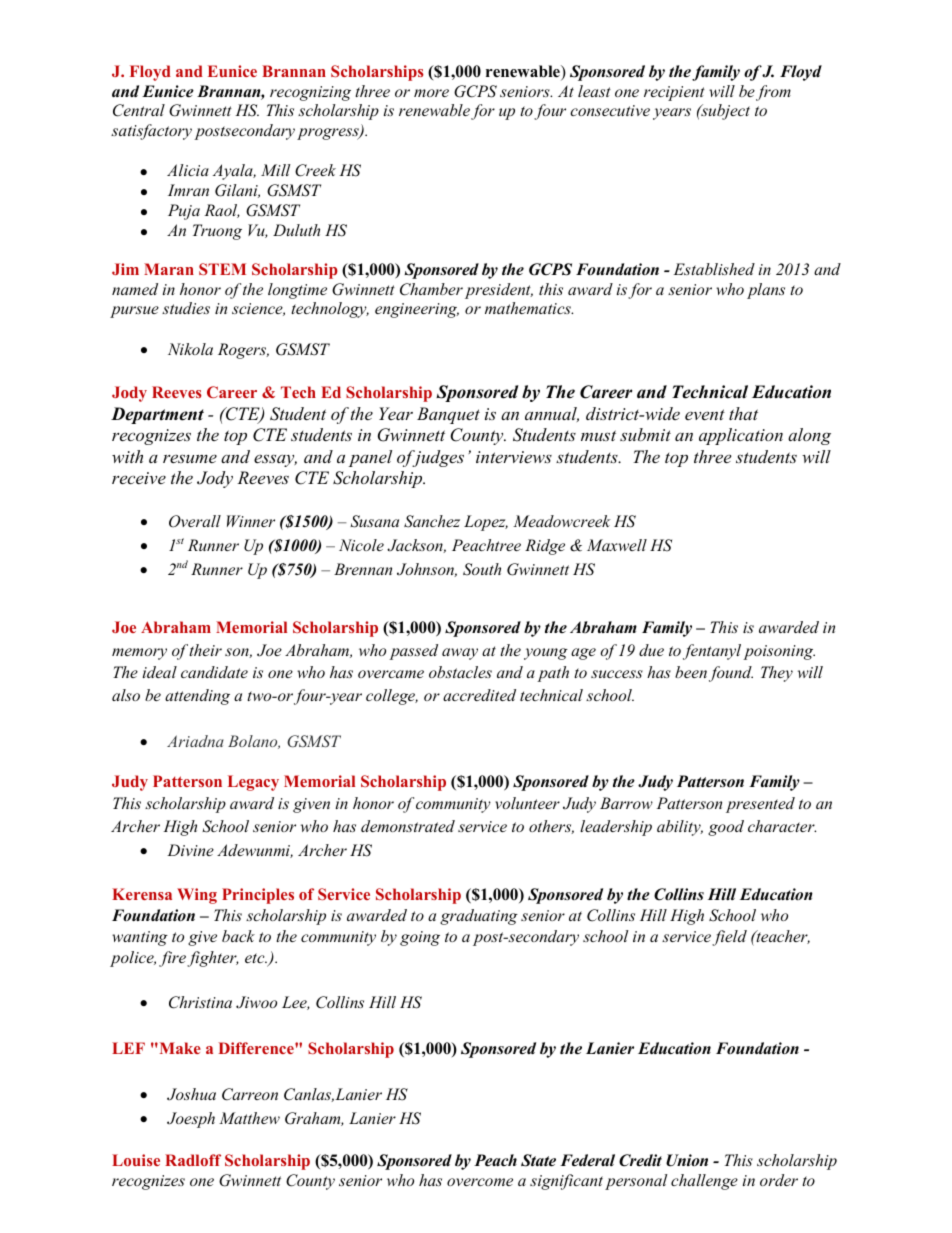 The height and width of the screenshot is (1233, 952). Describe the element at coordinates (741, 436) in the screenshot. I see `application` at that location.
